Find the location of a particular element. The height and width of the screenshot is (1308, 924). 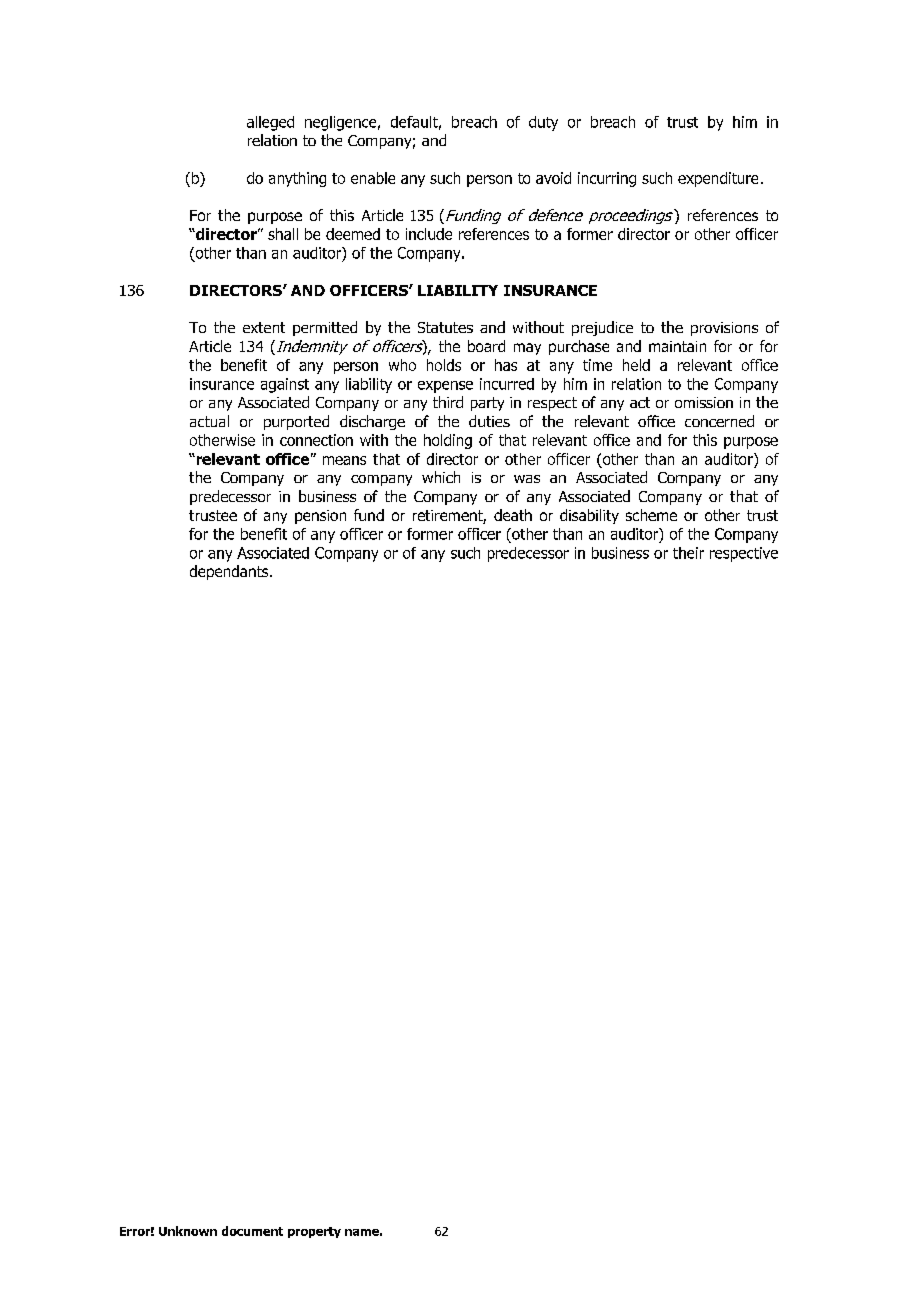

their is located at coordinates (688, 553).
